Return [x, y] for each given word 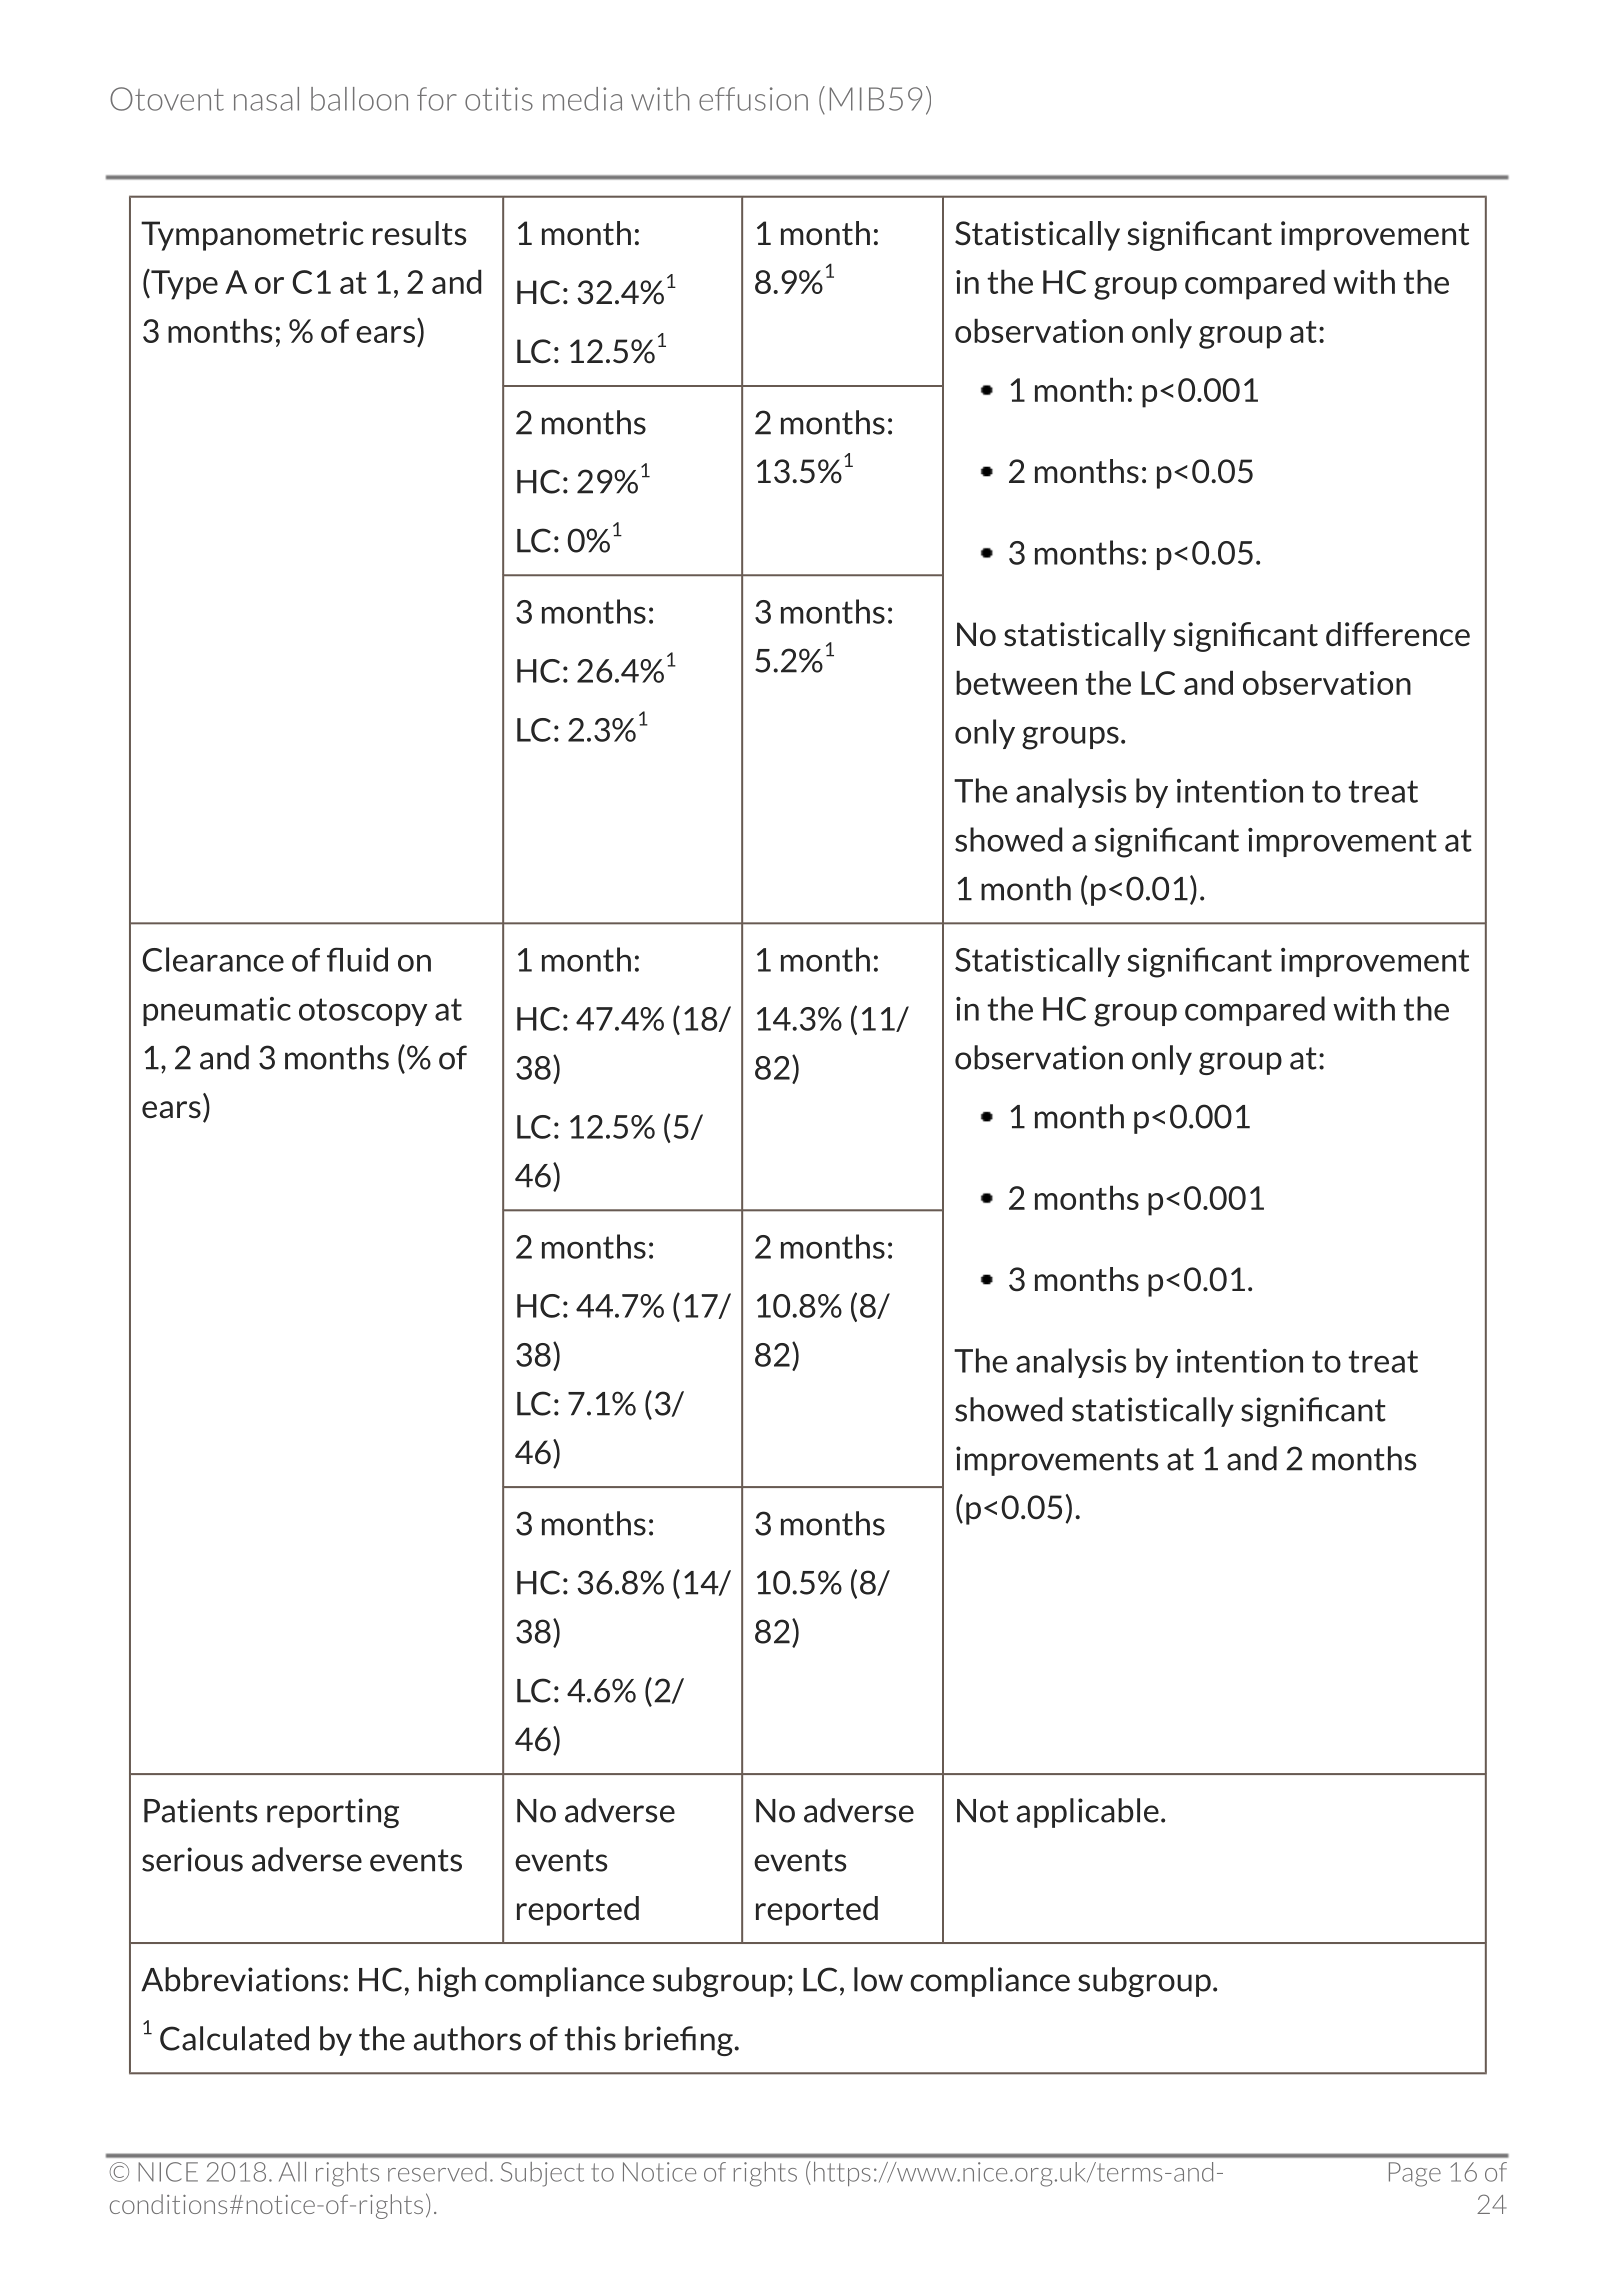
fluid [357, 959]
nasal [266, 99]
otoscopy [363, 1012]
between [1016, 682]
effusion [753, 99]
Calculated [234, 2038]
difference [1398, 634]
